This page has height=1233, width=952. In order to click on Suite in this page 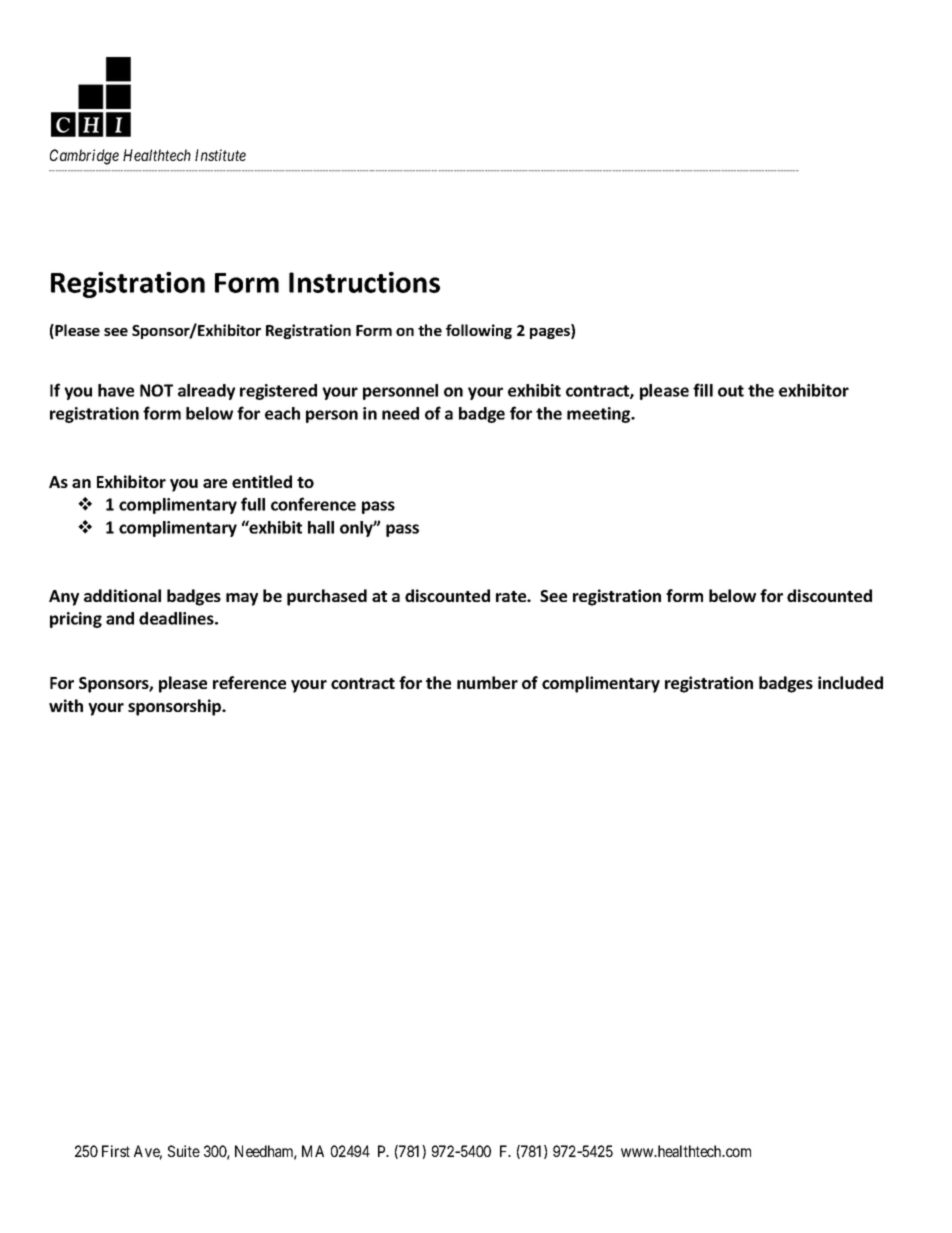, I will do `click(184, 1151)`.
